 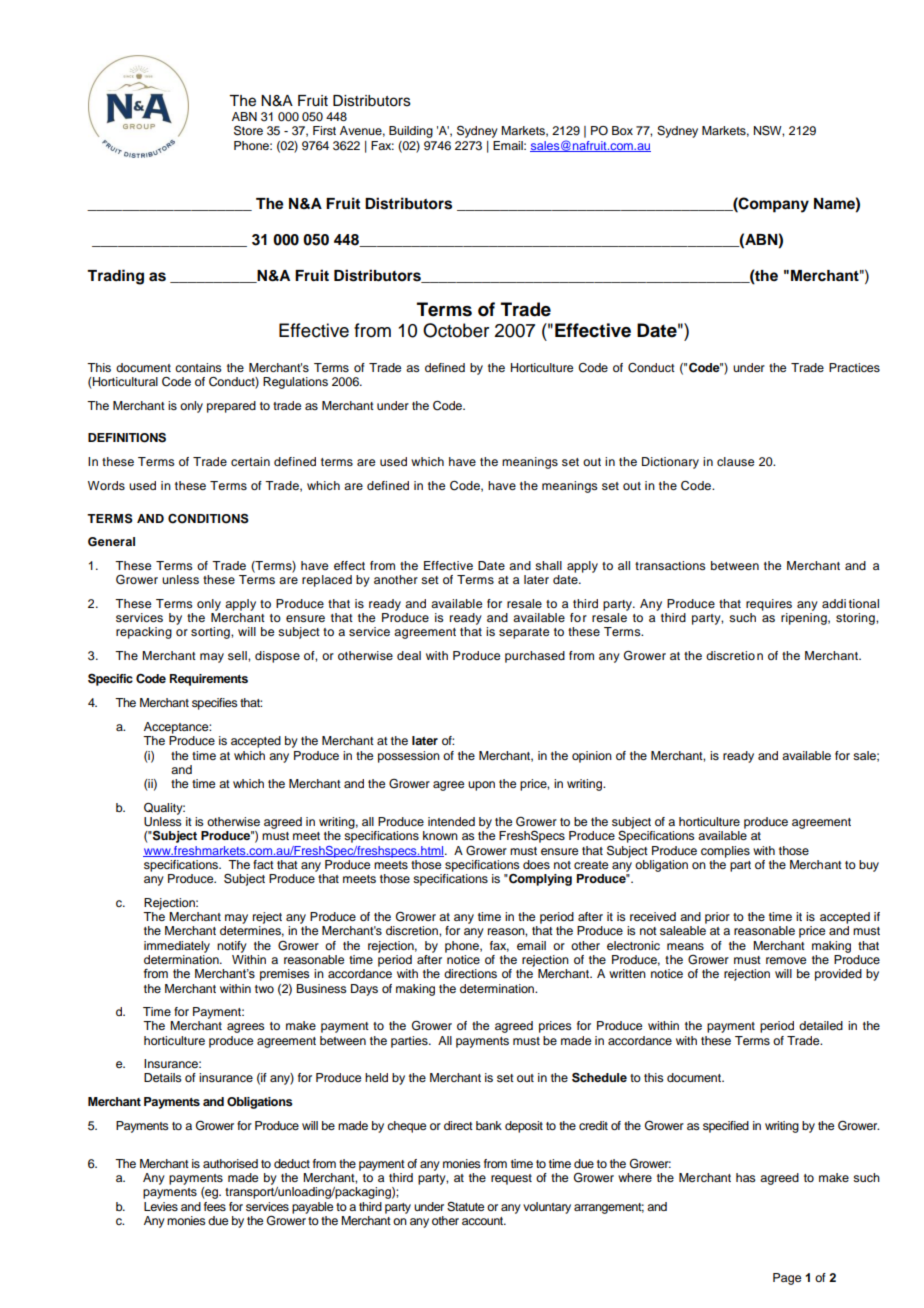 I want to click on fees, so click(x=215, y=1206).
